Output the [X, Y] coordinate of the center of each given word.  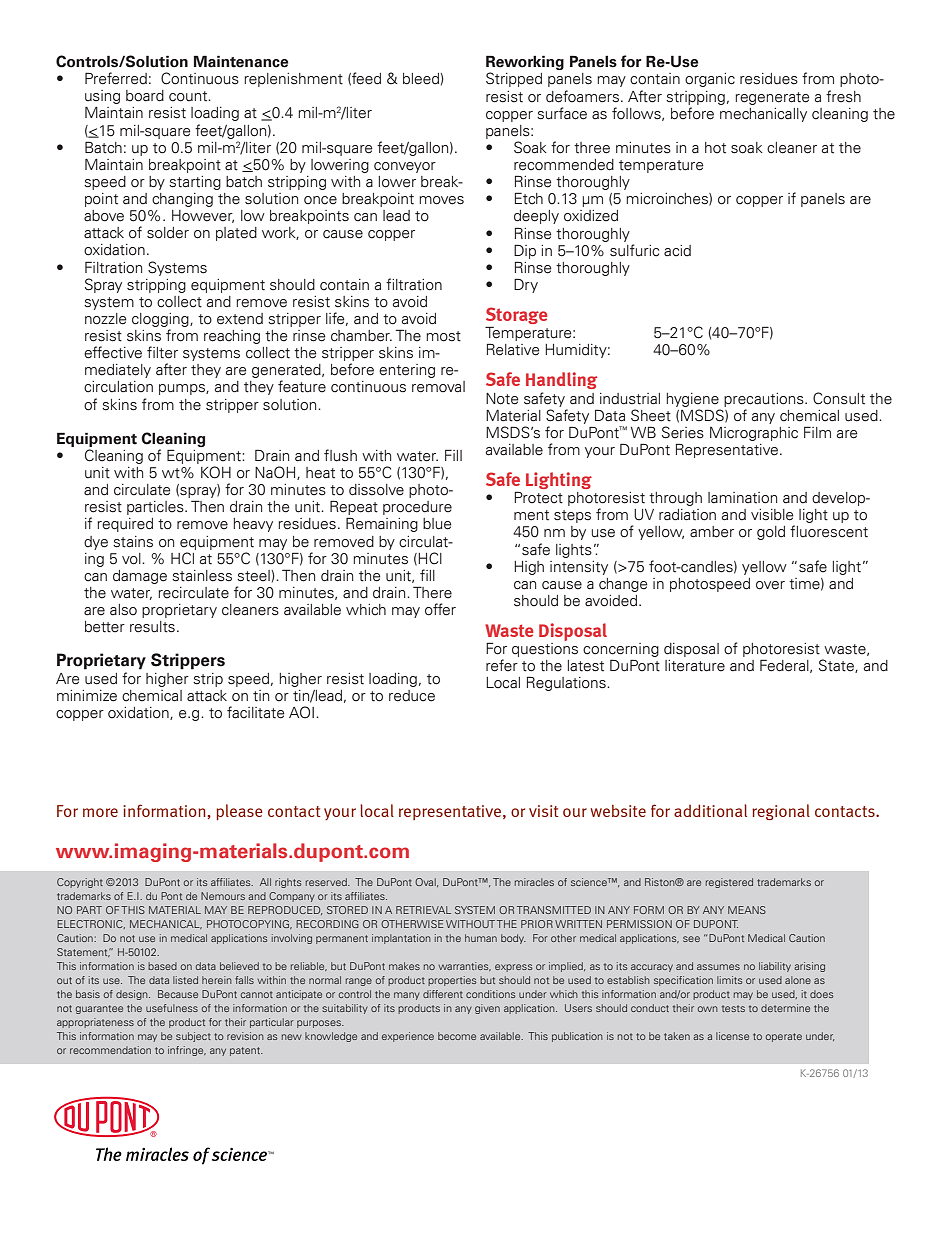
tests [733, 1008]
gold [771, 533]
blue [437, 524]
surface [562, 113]
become [457, 1036]
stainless [202, 576]
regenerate [773, 98]
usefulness [172, 1008]
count [189, 96]
